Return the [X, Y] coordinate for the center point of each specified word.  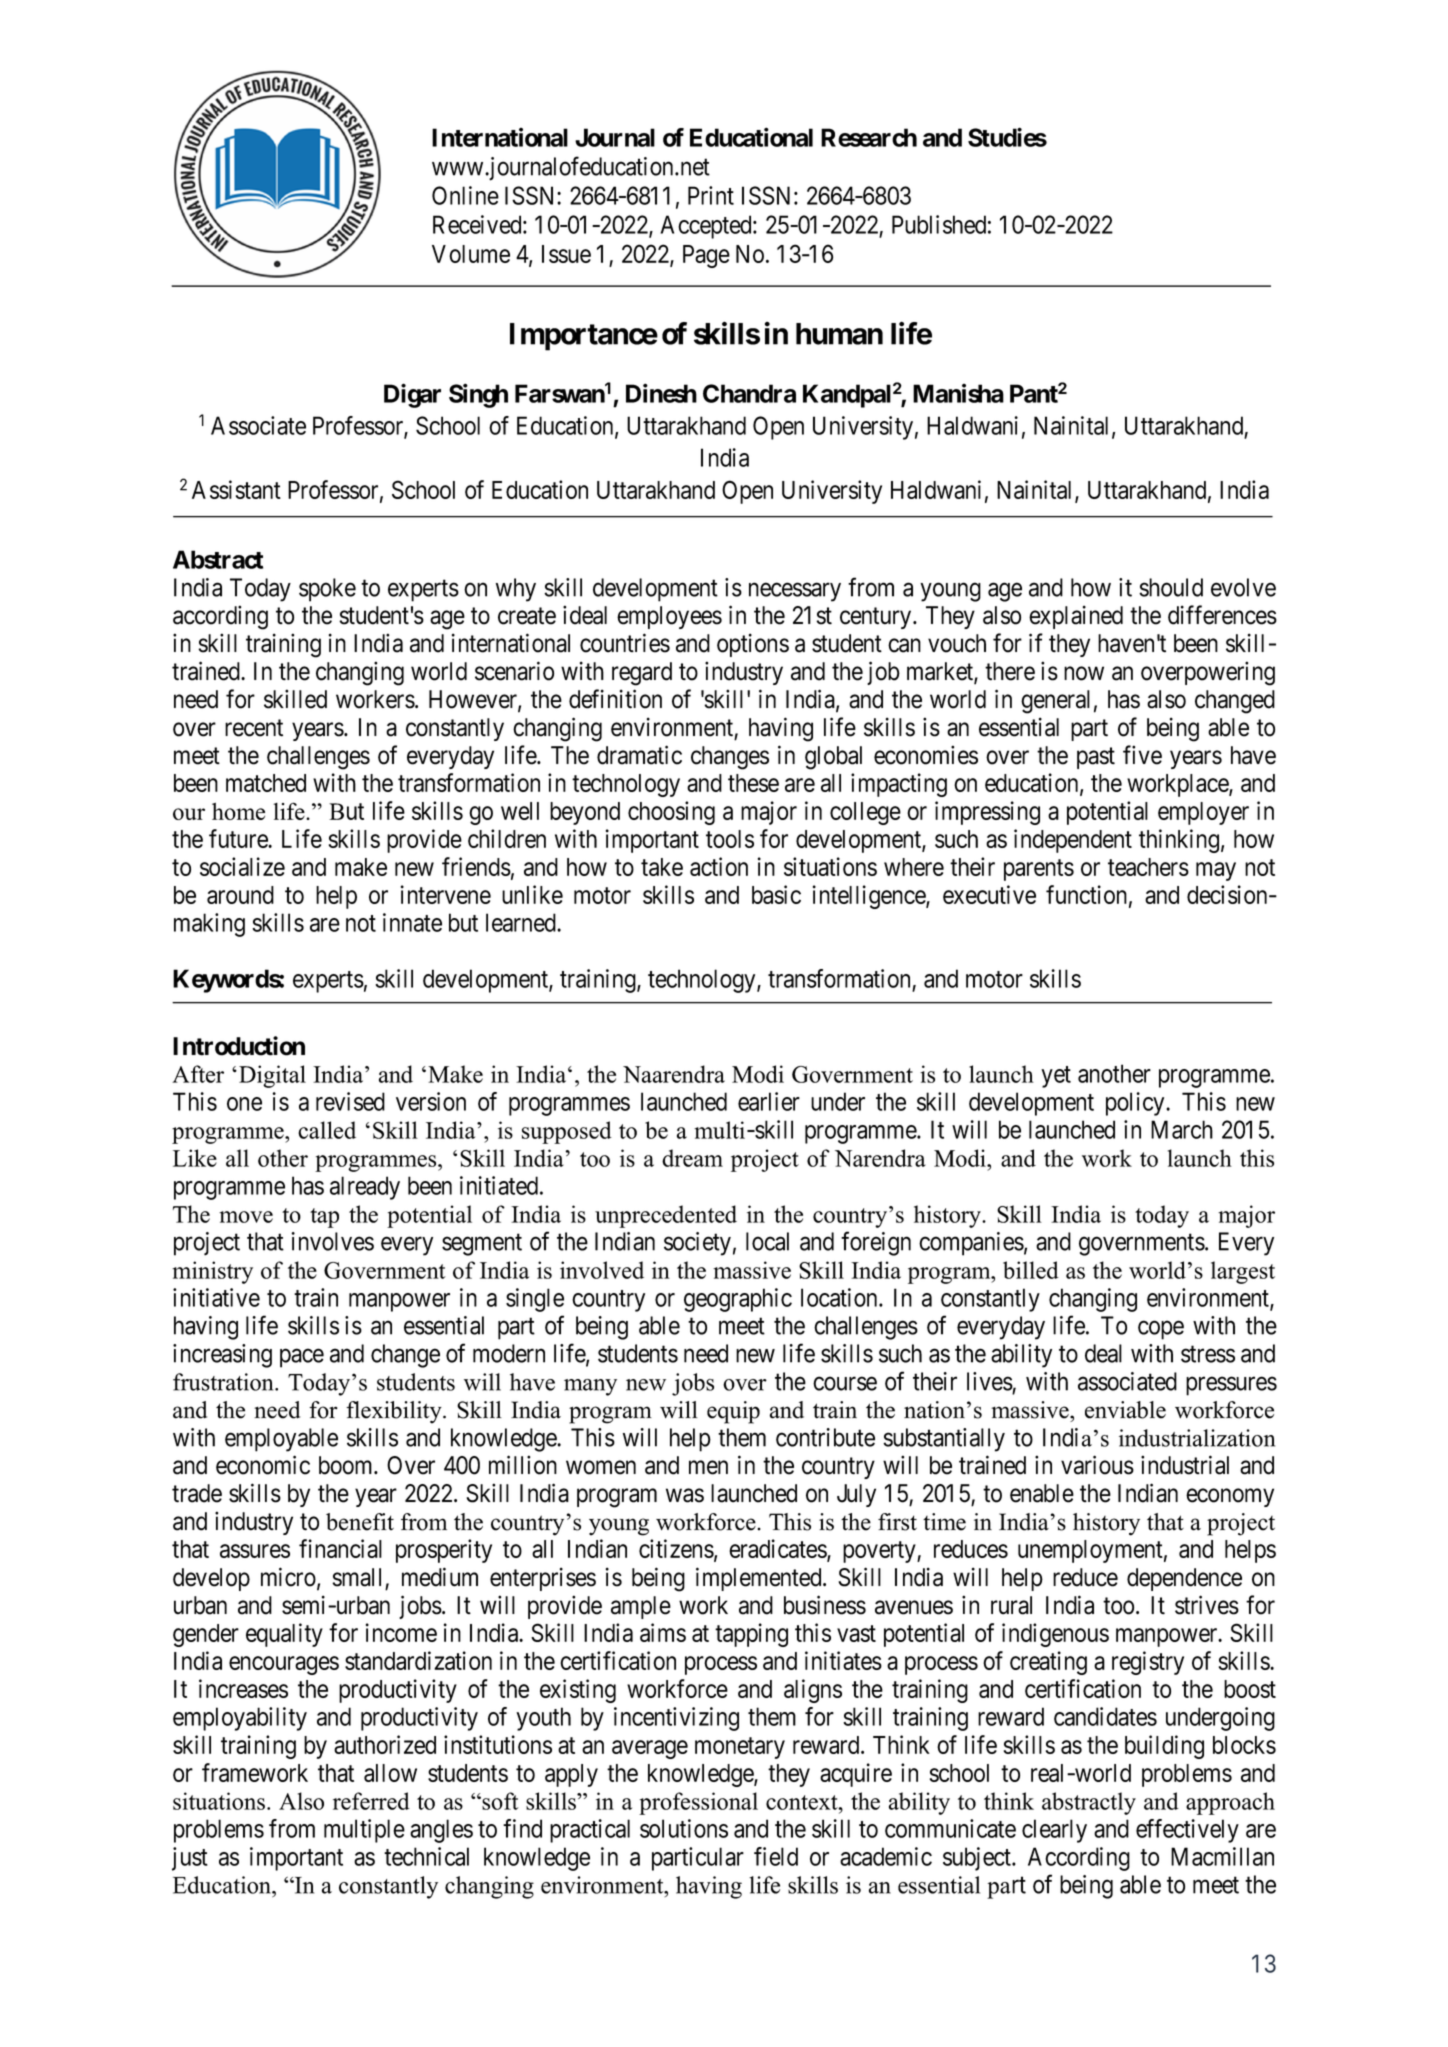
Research [869, 137]
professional [698, 1803]
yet [1056, 1077]
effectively [1187, 1831]
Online [465, 195]
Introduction [239, 1046]
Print [711, 195]
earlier [769, 1101]
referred [371, 1801]
